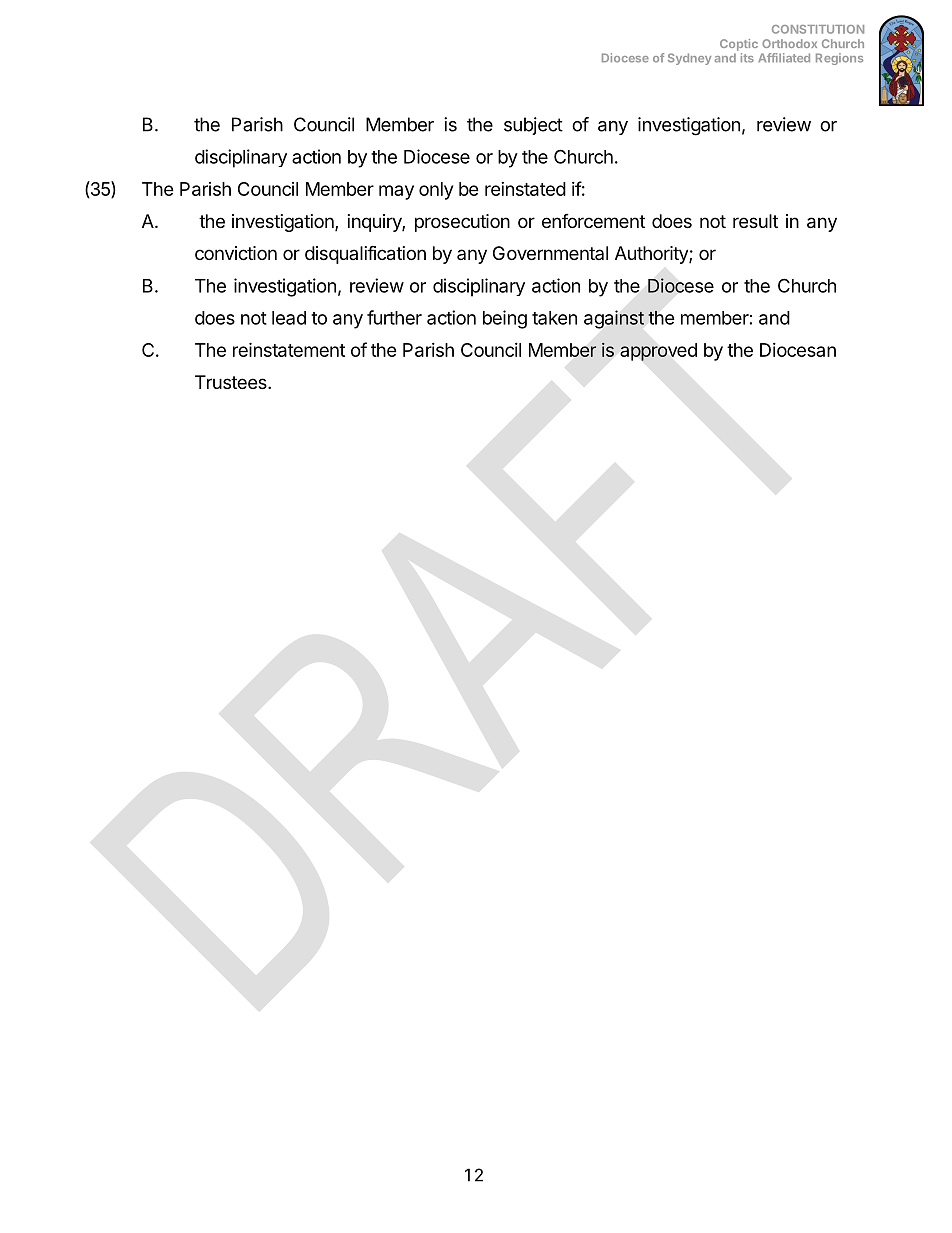 This screenshot has width=952, height=1233. I want to click on approved, so click(658, 352).
